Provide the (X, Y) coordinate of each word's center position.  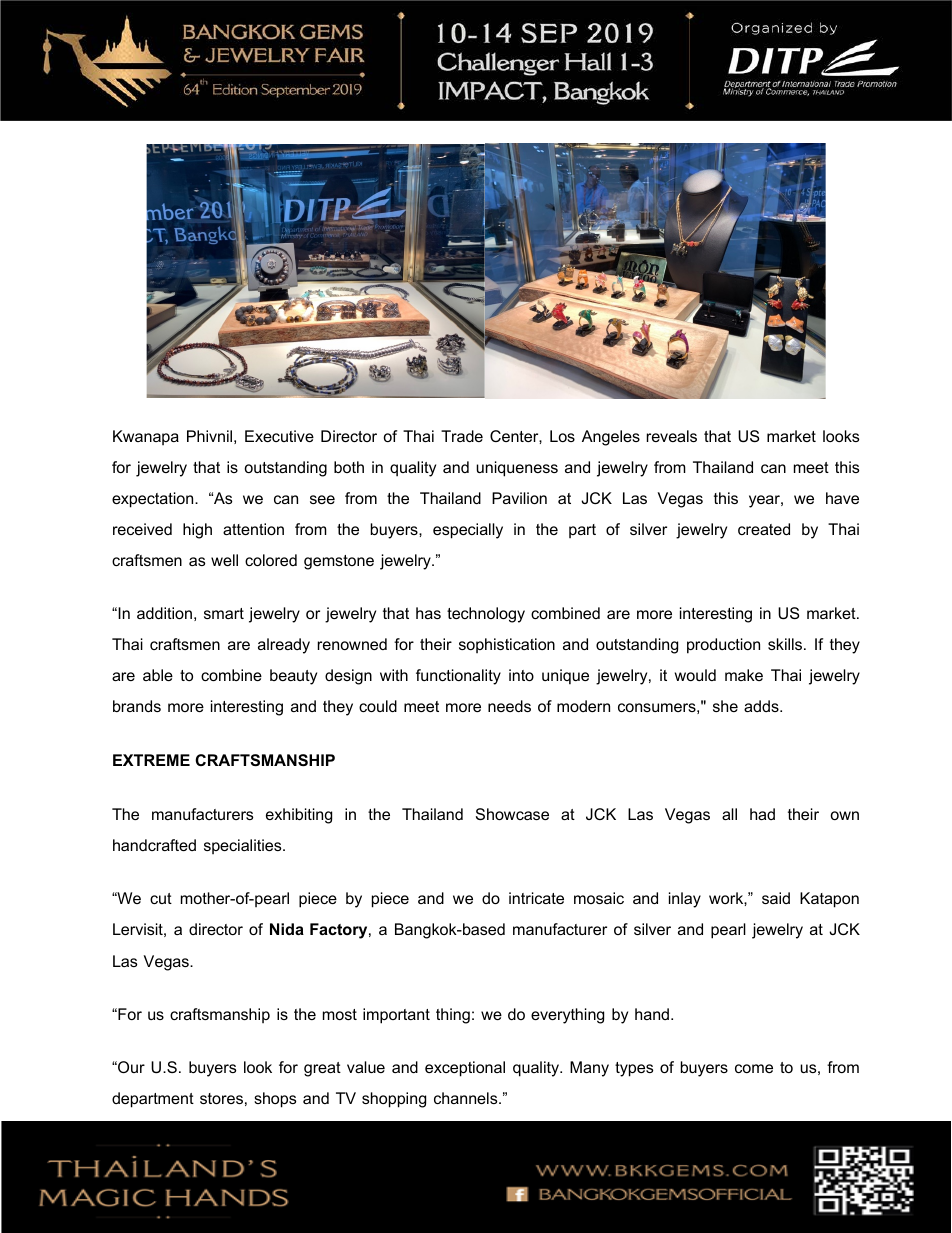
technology (486, 615)
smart (224, 613)
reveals (672, 436)
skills (786, 644)
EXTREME (151, 760)
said (776, 898)
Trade (462, 436)
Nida (287, 929)
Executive (279, 436)
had (762, 814)
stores (221, 1098)
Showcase (512, 814)
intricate (536, 898)
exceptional (465, 1069)
